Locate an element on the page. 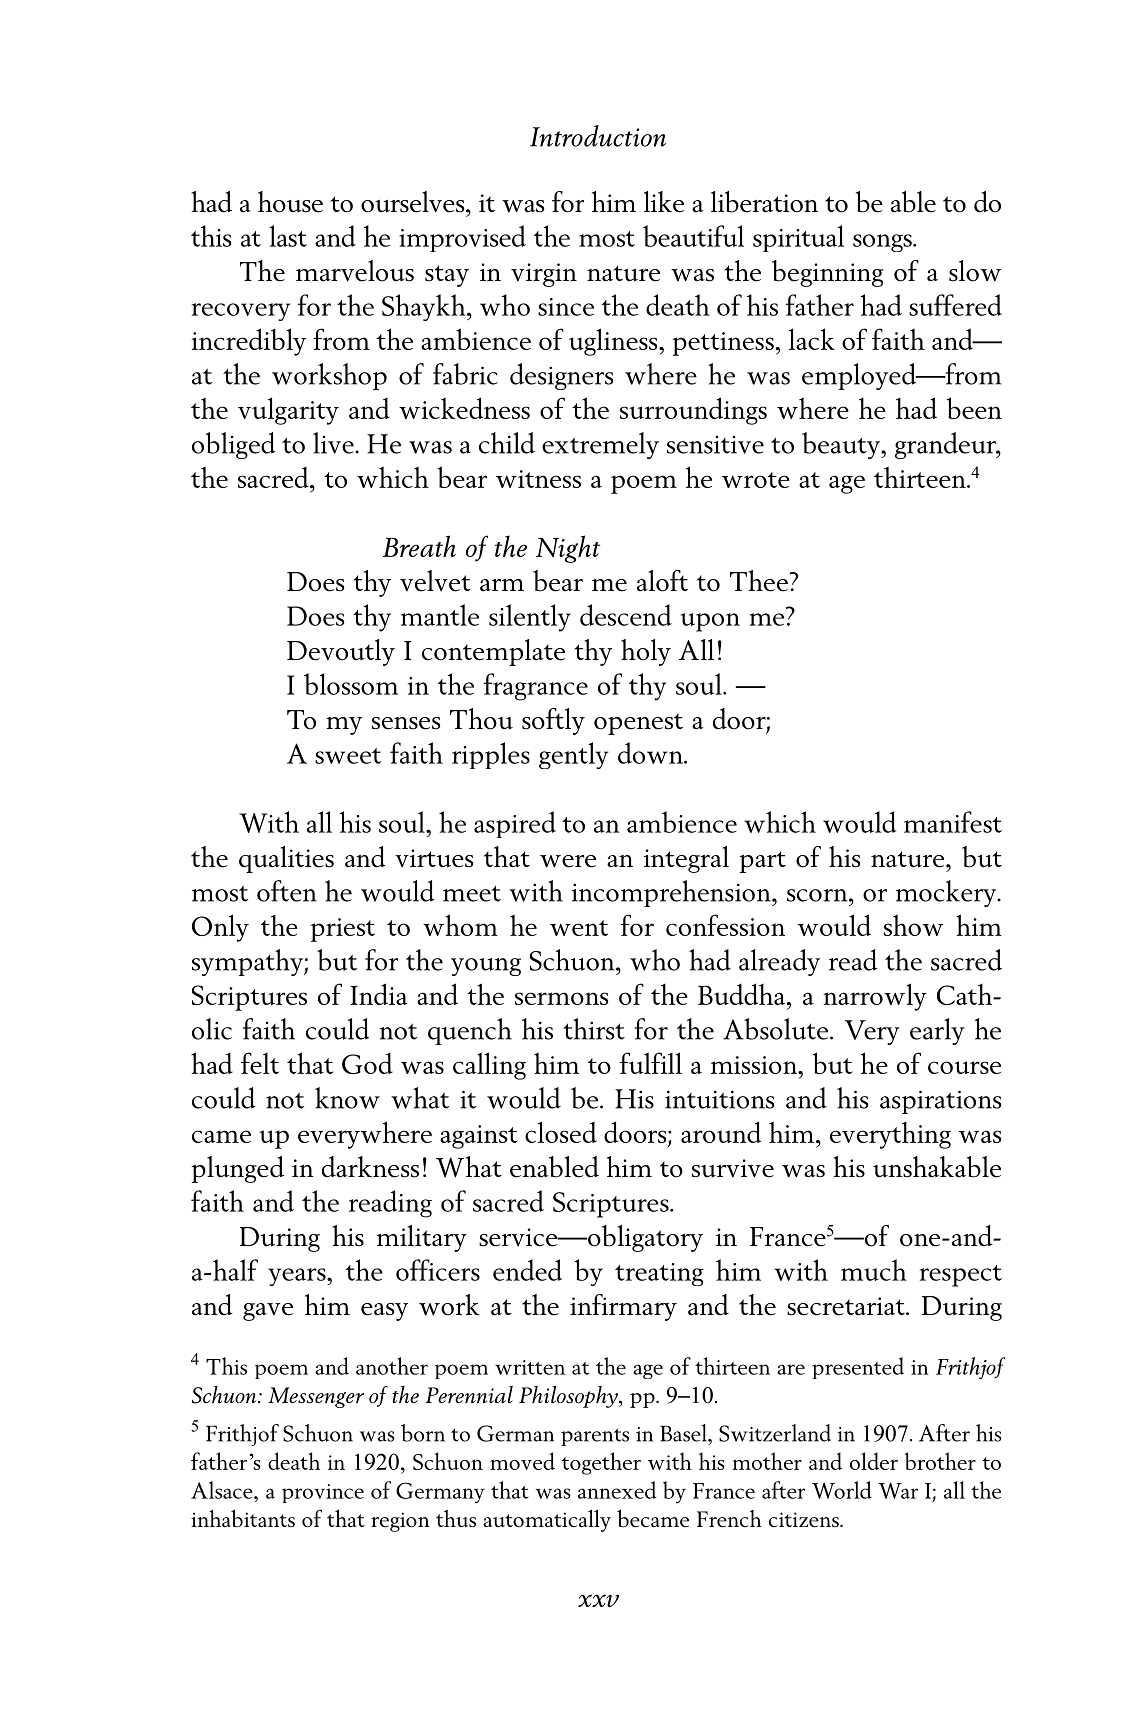 The image size is (1145, 1718). house is located at coordinates (290, 202).
